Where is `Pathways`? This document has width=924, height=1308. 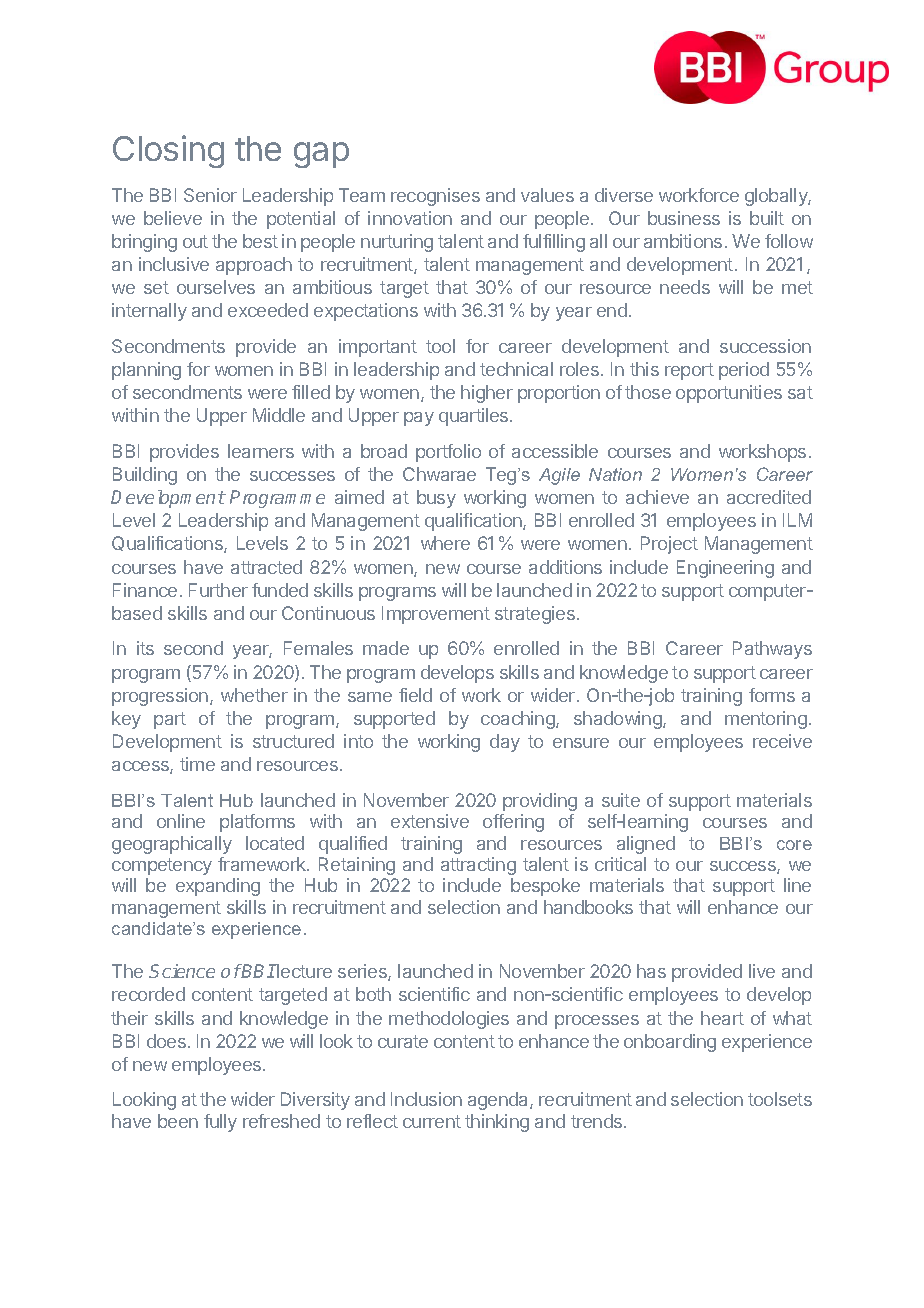 Pathways is located at coordinates (772, 650).
